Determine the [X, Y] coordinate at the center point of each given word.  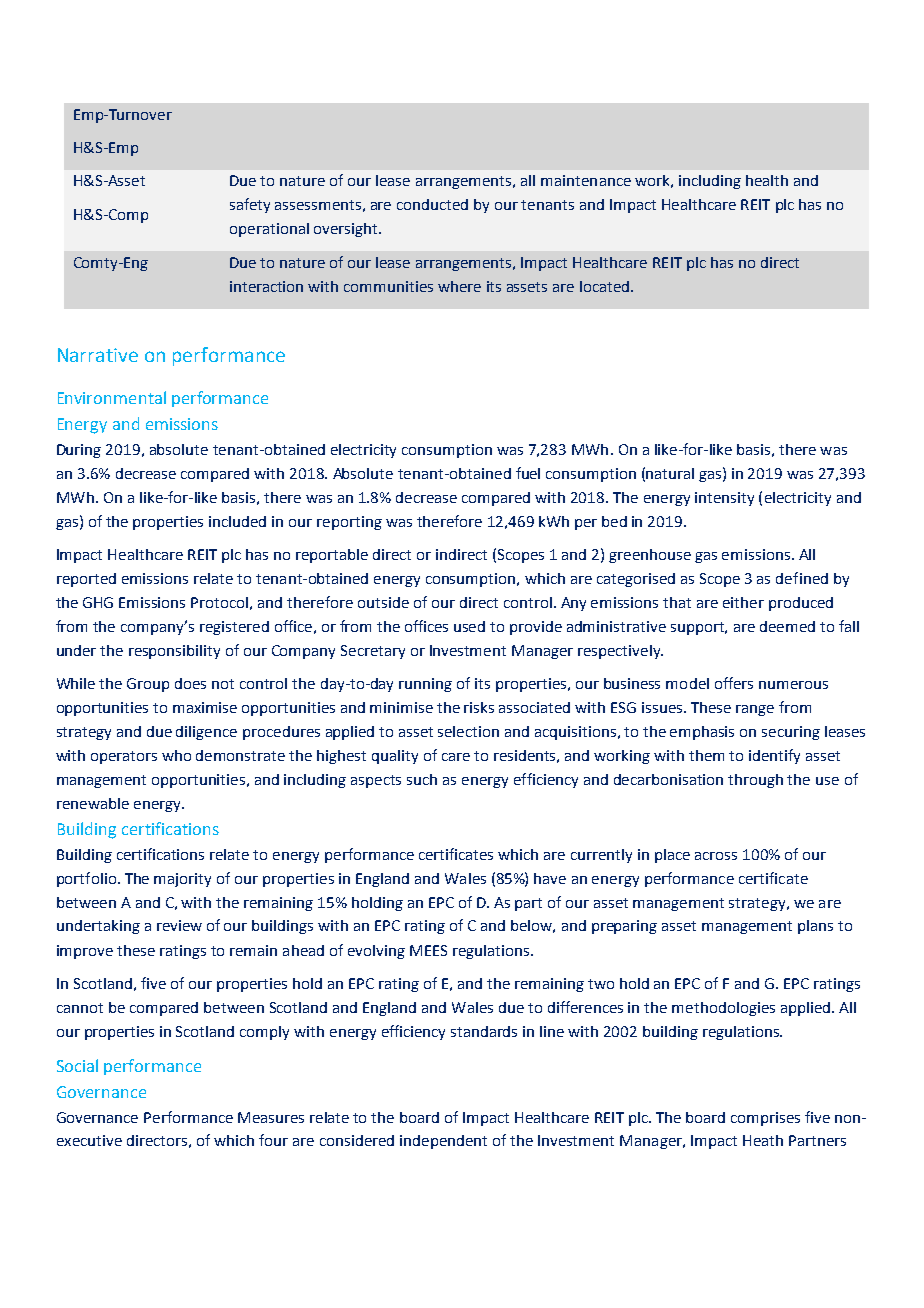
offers [734, 683]
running [425, 685]
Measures [271, 1117]
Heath [763, 1140]
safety [250, 205]
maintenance [586, 180]
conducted [432, 204]
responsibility [174, 652]
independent [443, 1142]
